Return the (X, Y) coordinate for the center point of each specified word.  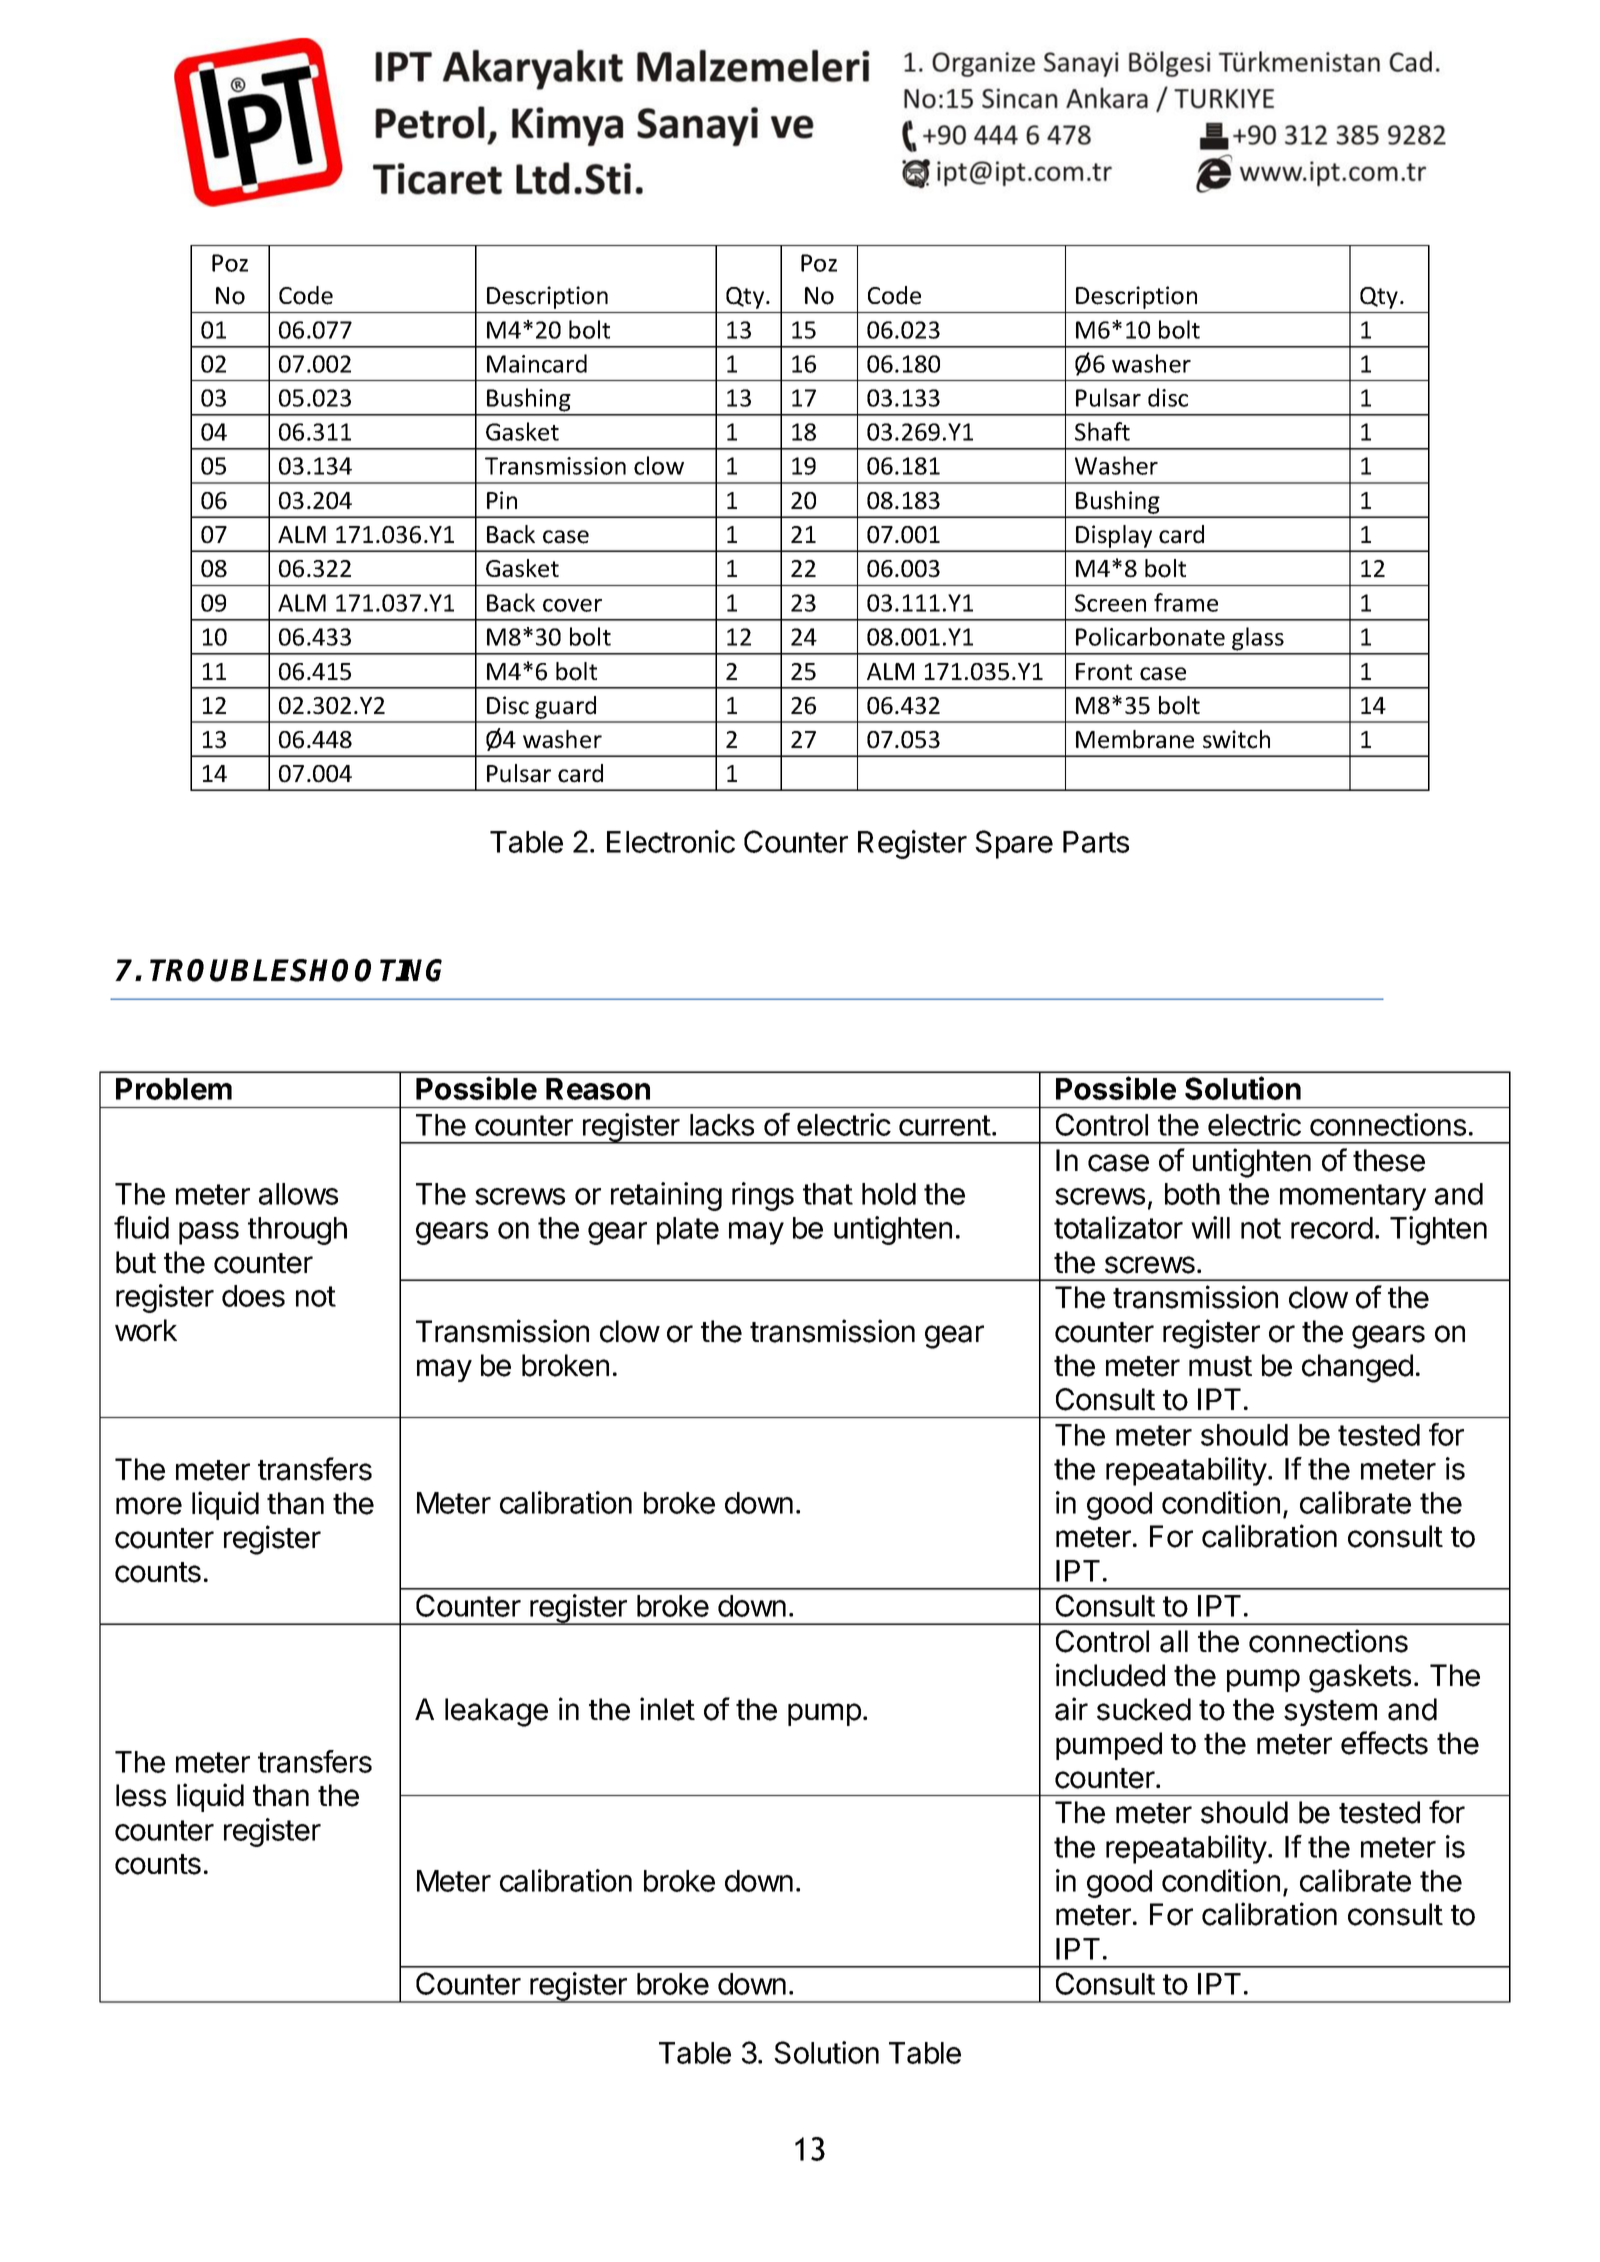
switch (1236, 739)
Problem (174, 1089)
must (1220, 1366)
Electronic (671, 841)
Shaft (1102, 431)
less (141, 1795)
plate (688, 1231)
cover (572, 605)
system (1330, 1713)
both (1192, 1194)
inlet (667, 1709)
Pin (502, 500)
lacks (722, 1125)
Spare (1014, 844)
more (149, 1506)
